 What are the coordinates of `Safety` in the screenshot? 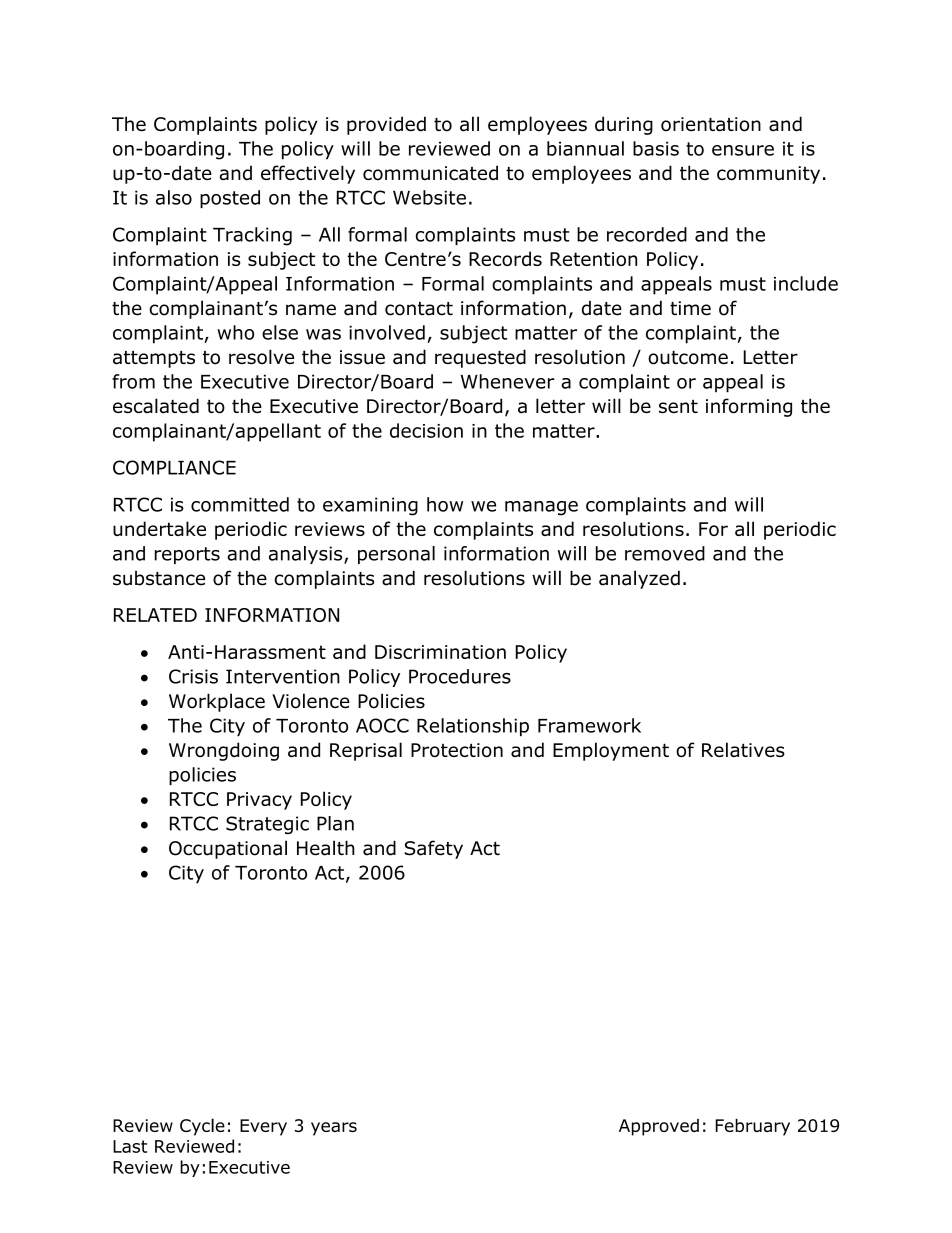 It's located at (433, 849).
